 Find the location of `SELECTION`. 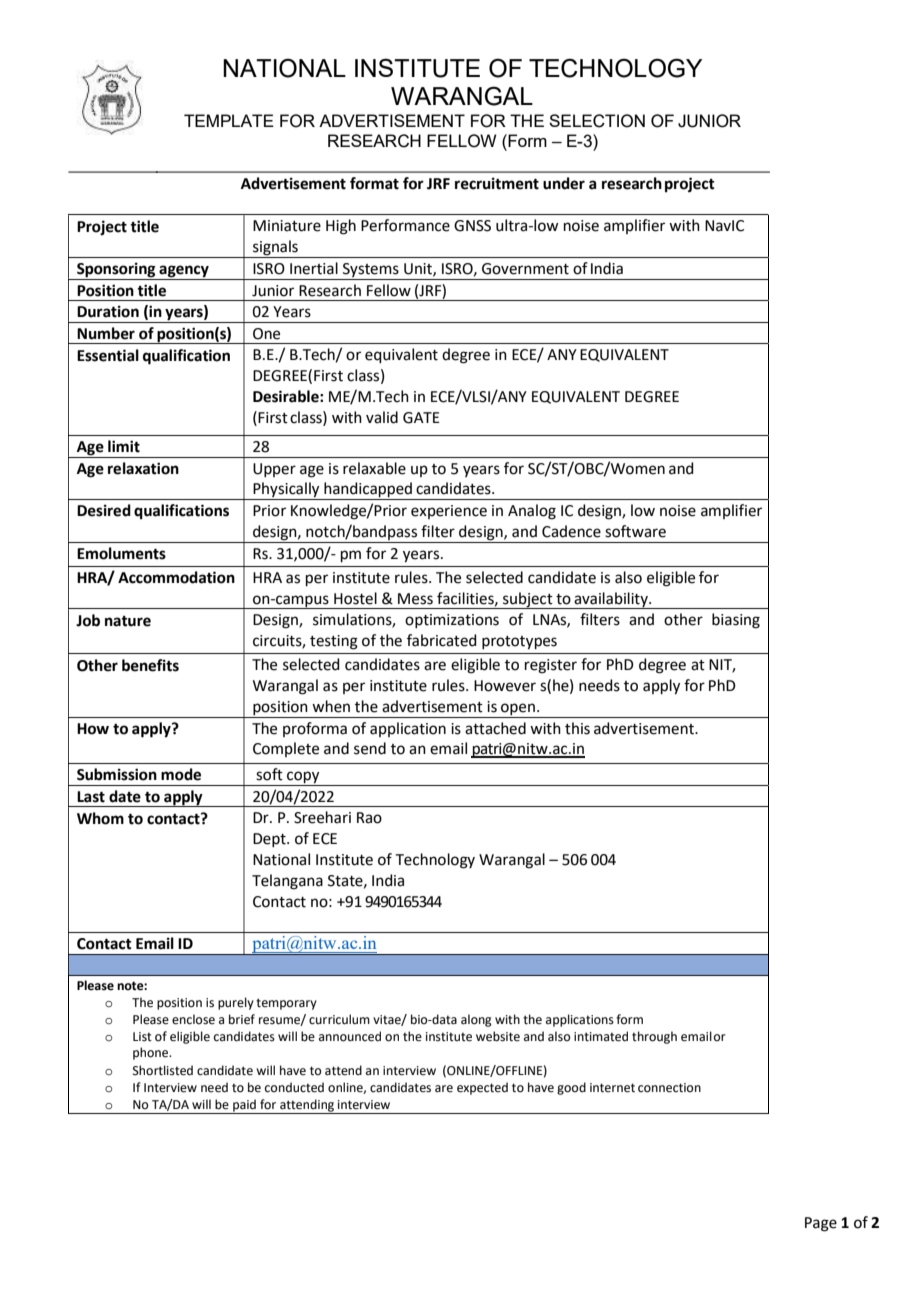

SELECTION is located at coordinates (597, 121).
